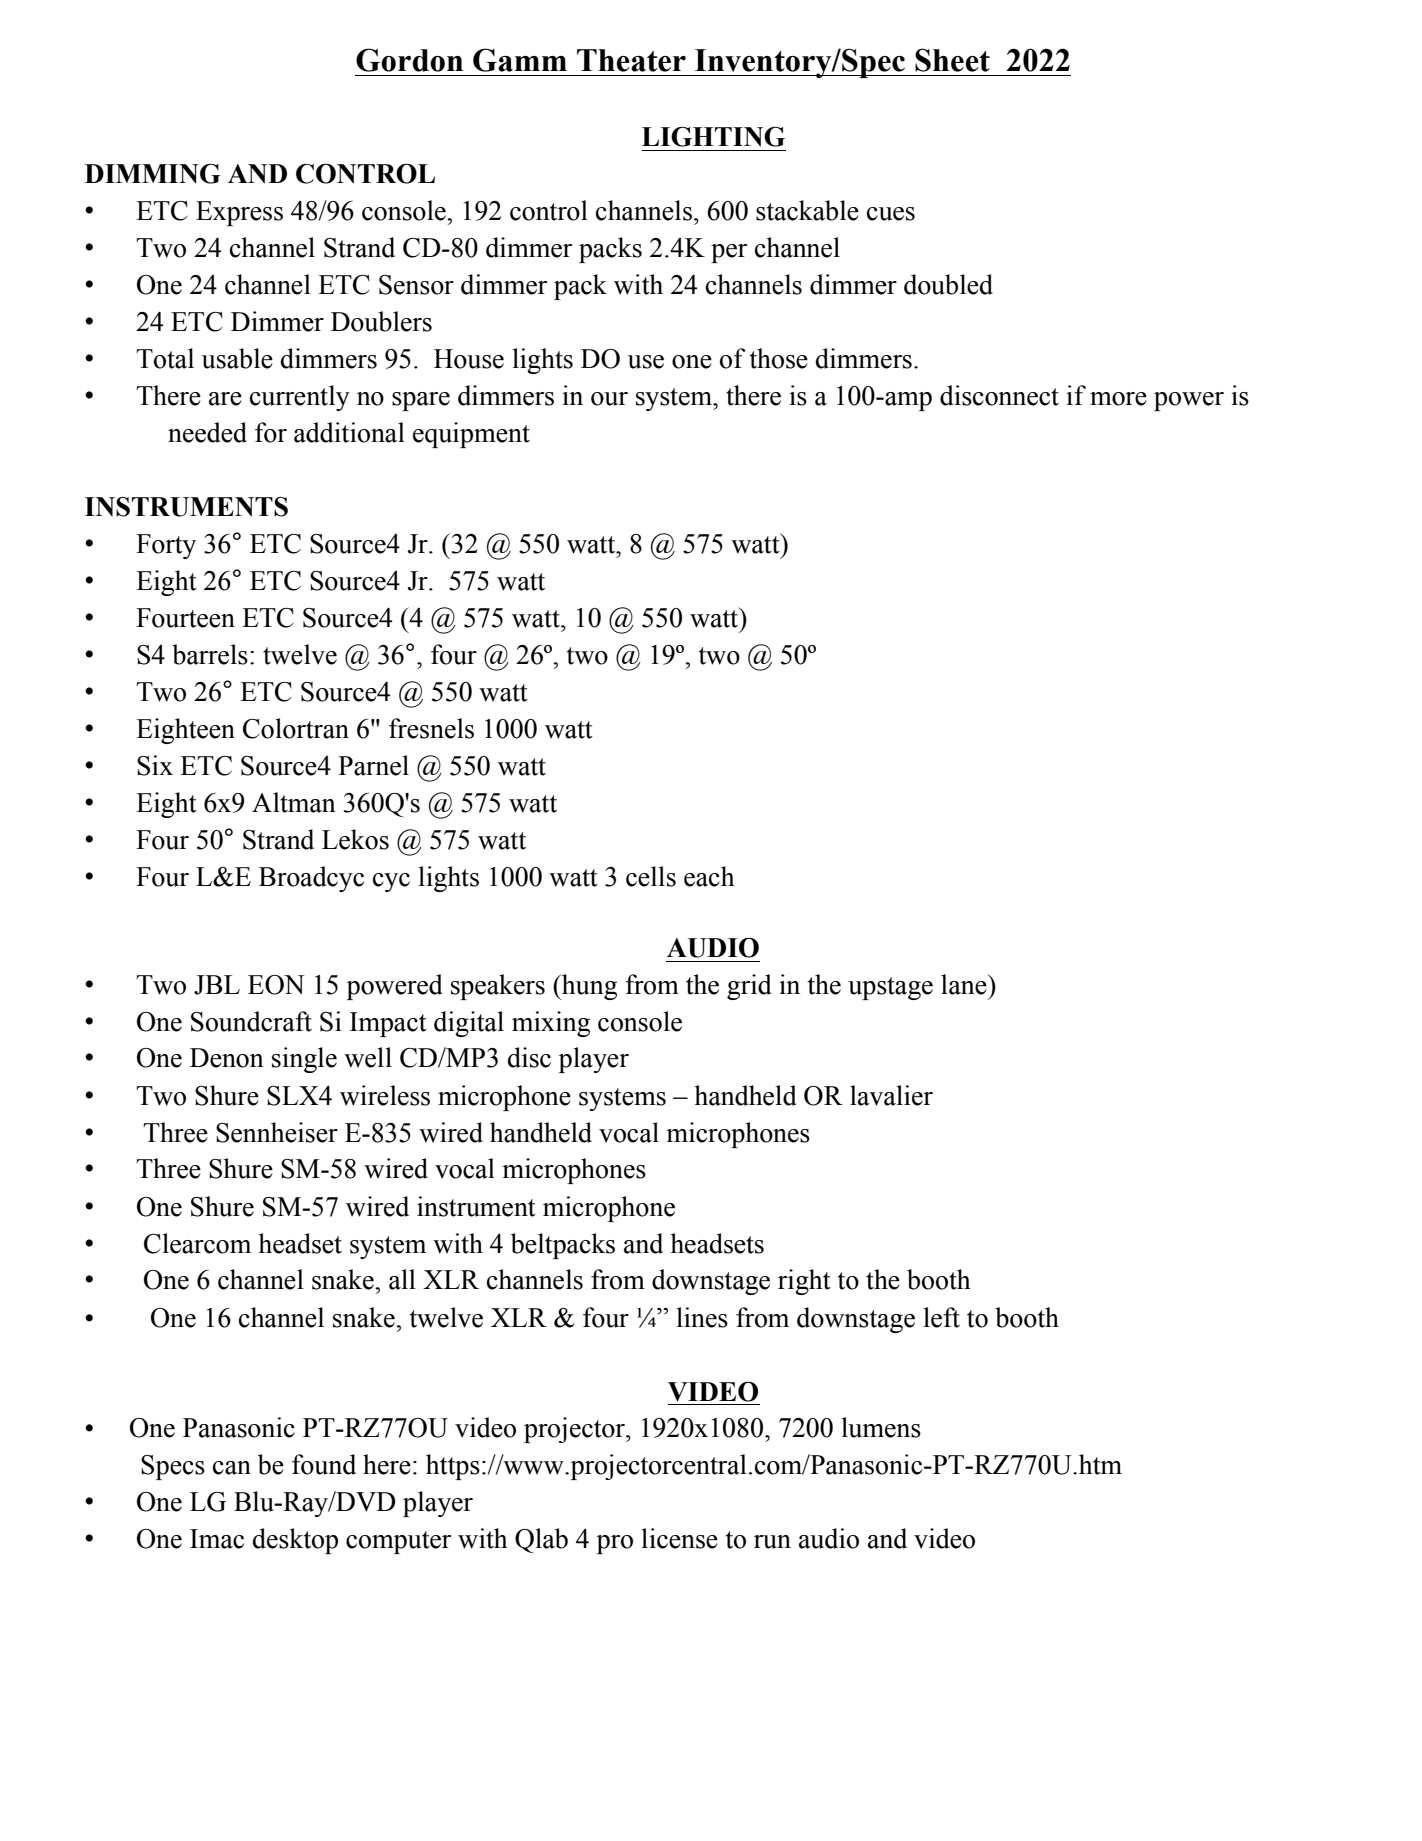  What do you see at coordinates (881, 1427) in the screenshot?
I see `lumens` at bounding box center [881, 1427].
